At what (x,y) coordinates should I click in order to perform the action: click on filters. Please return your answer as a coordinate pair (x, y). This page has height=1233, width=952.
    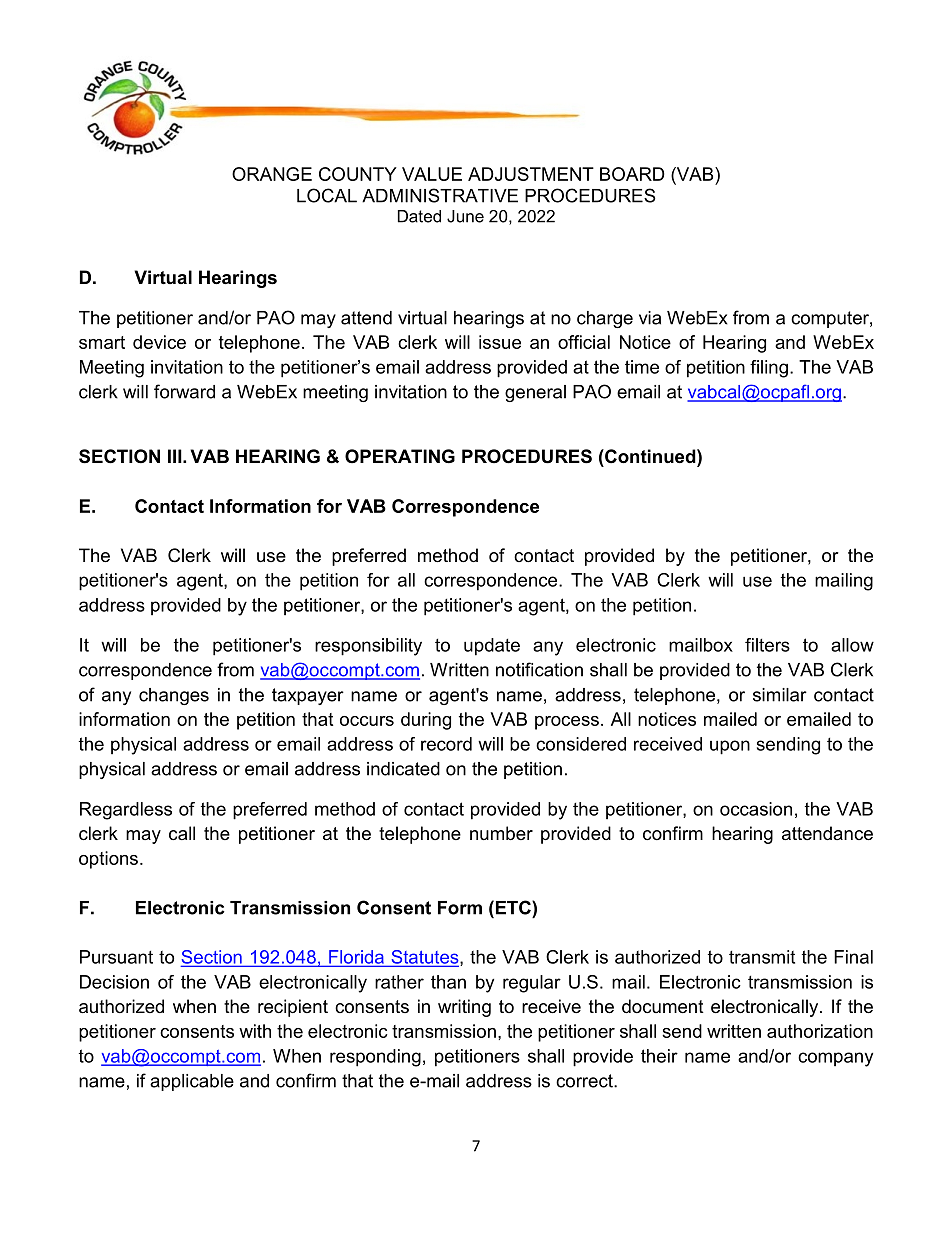
    Looking at the image, I should click on (767, 645).
